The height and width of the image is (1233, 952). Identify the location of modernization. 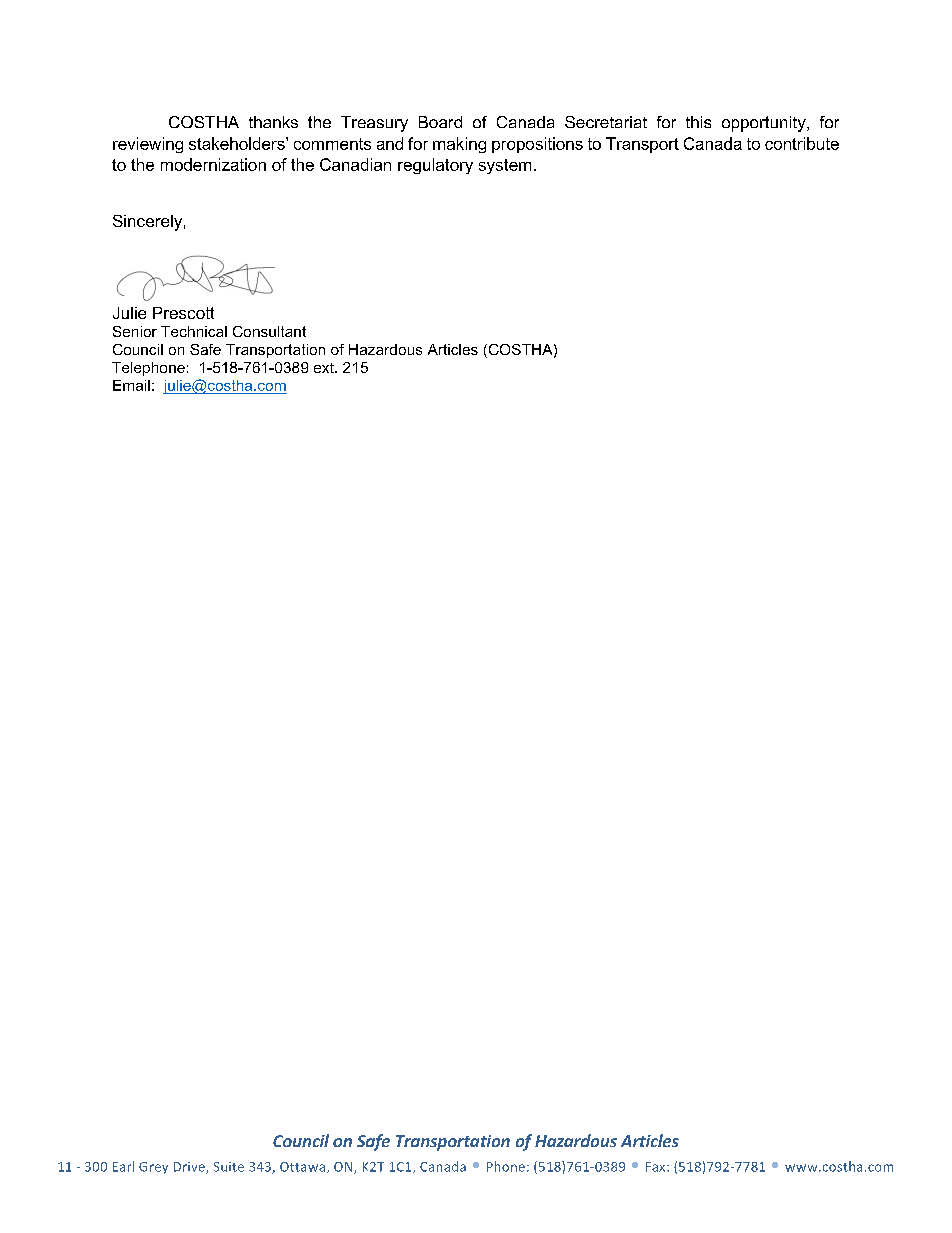
(213, 164).
